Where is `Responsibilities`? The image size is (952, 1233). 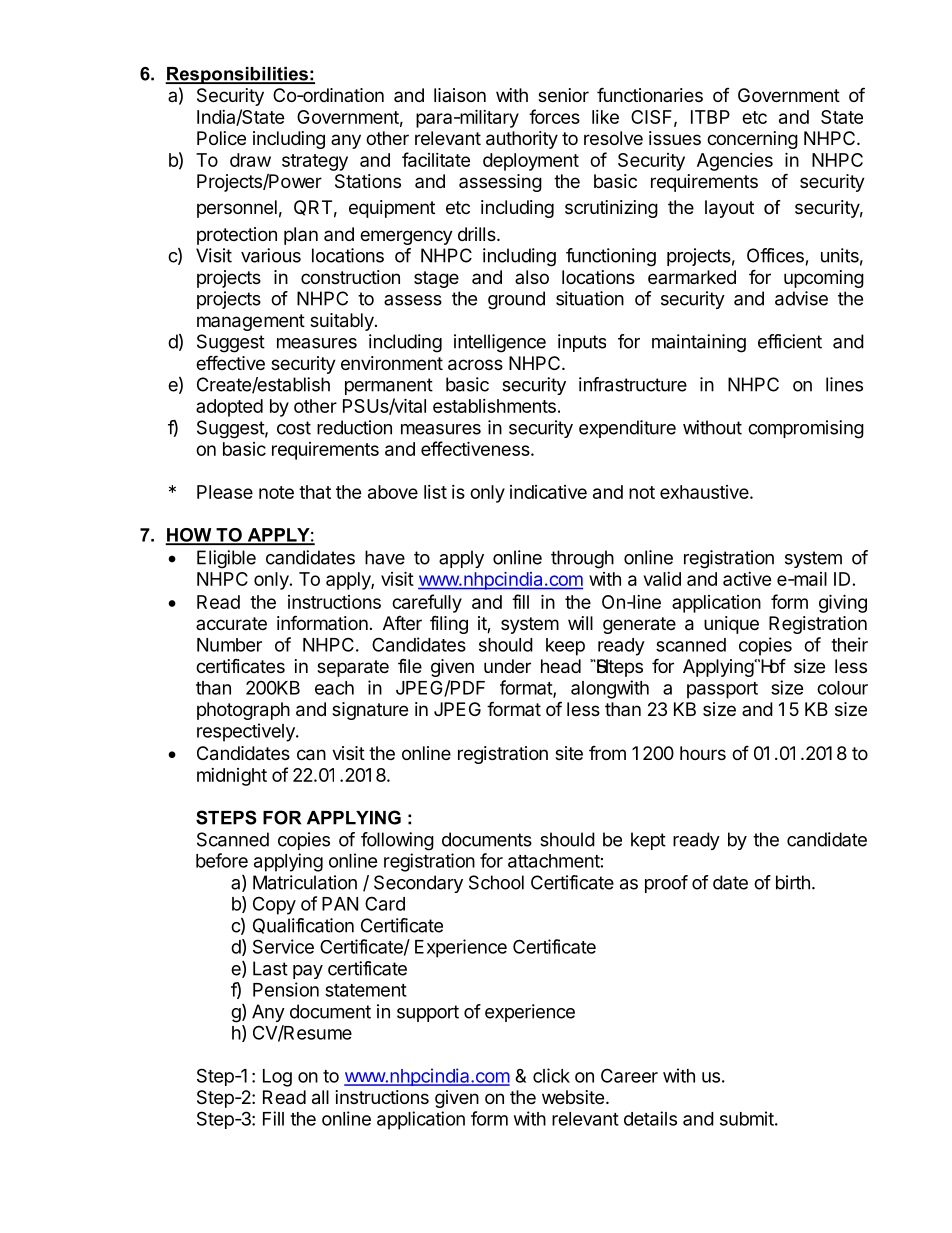 Responsibilities is located at coordinates (237, 75).
